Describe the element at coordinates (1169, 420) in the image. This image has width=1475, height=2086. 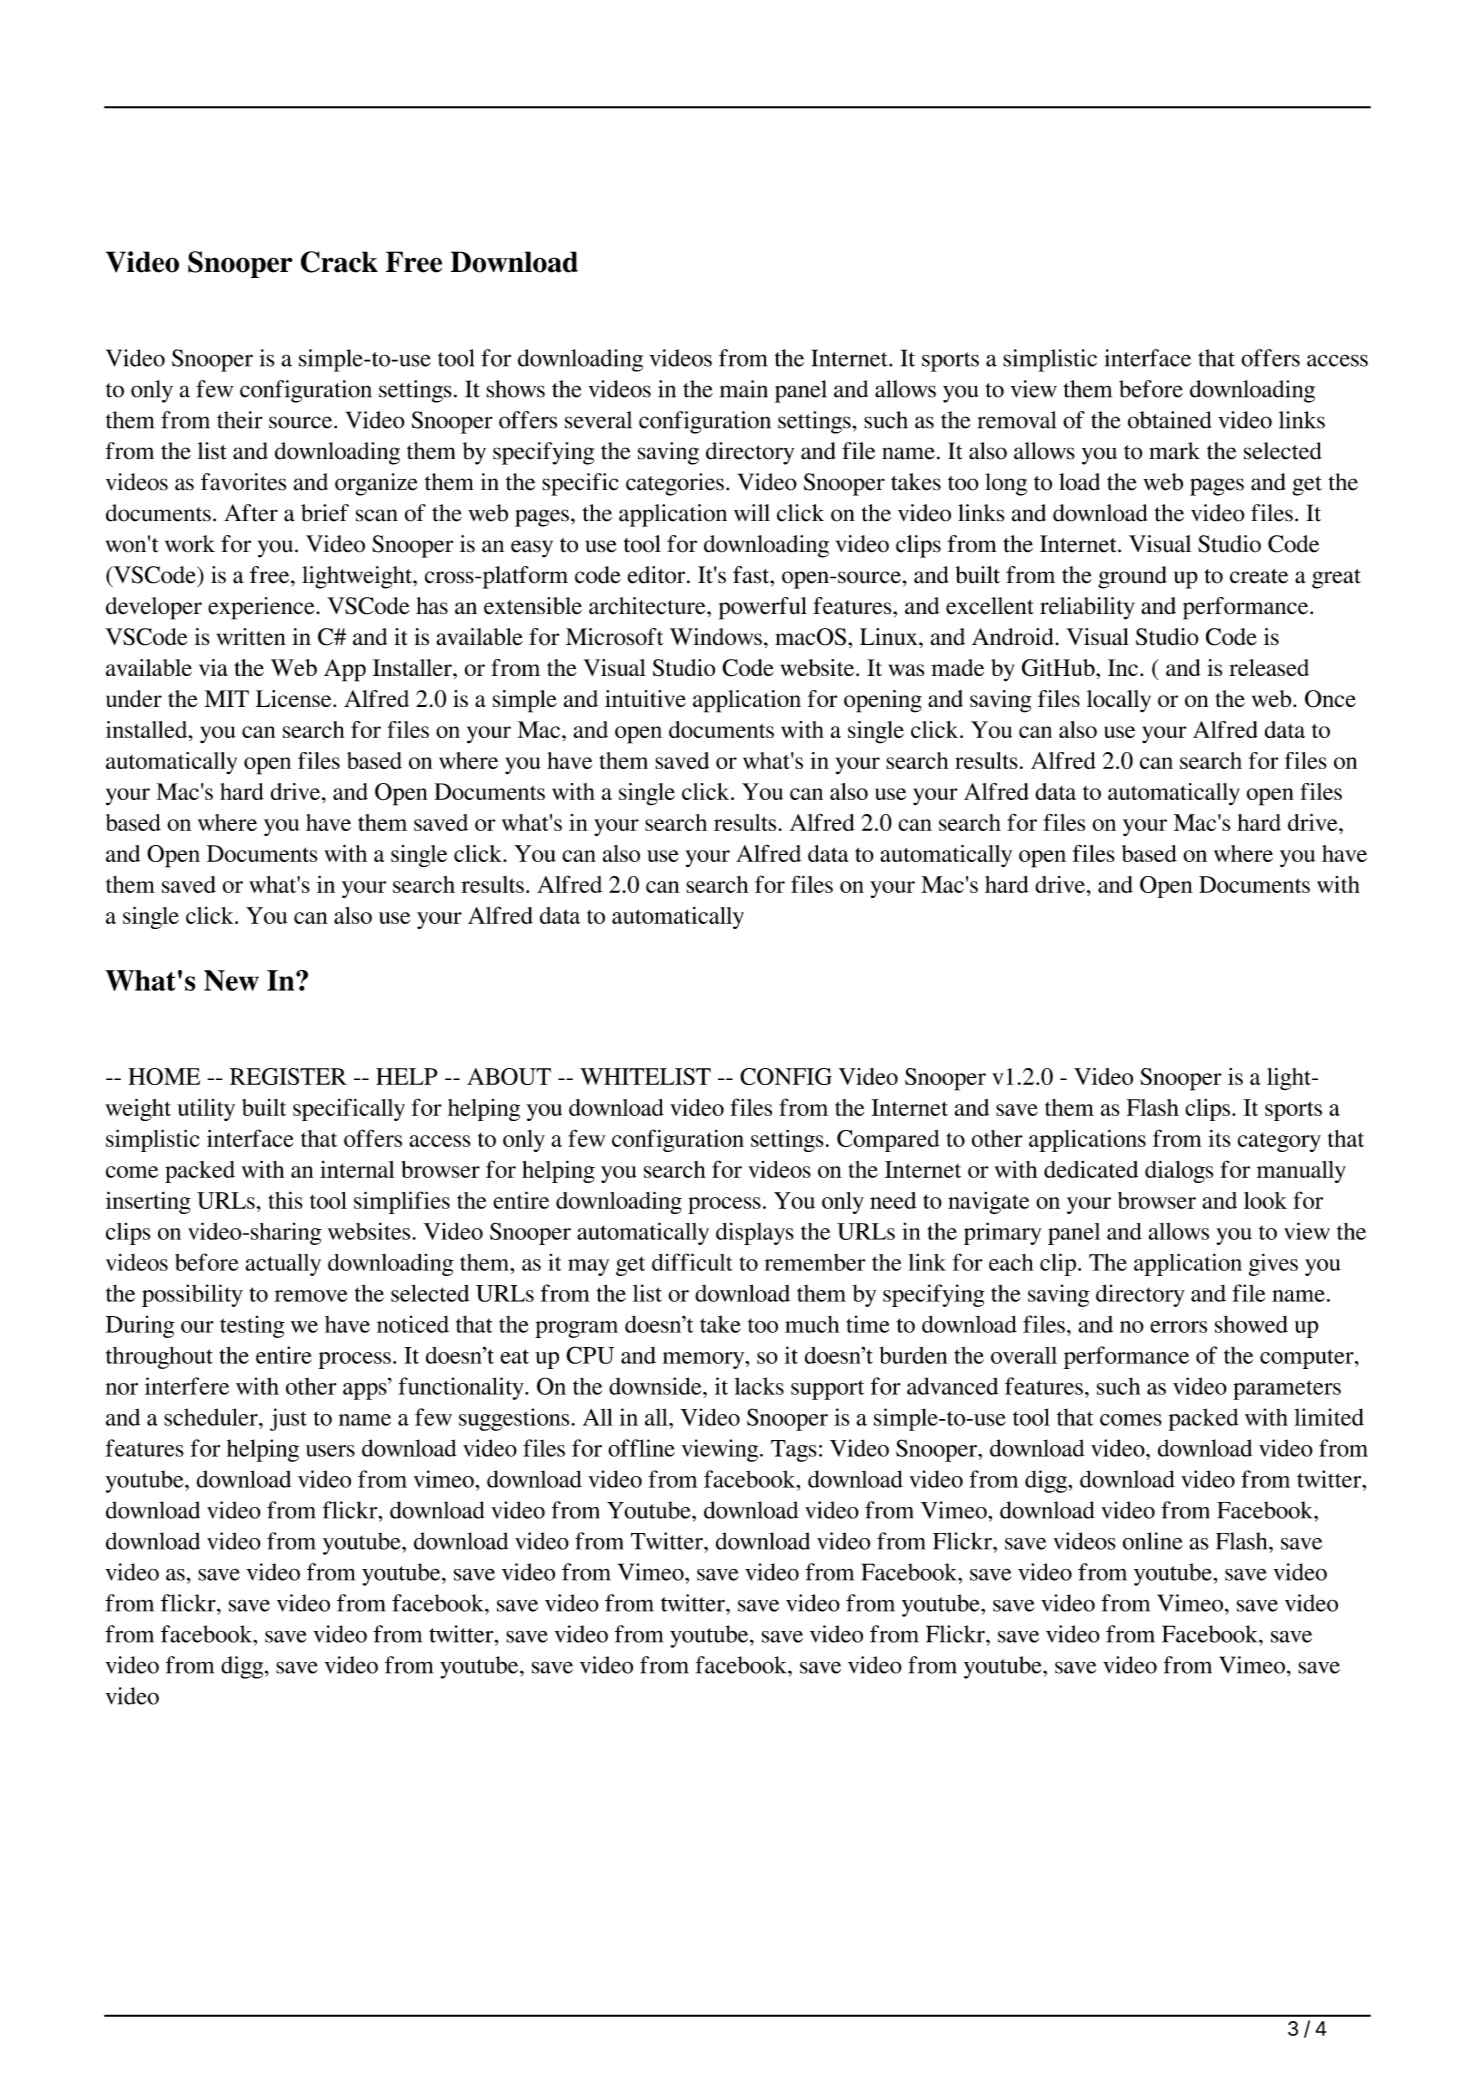
I see `obtained` at that location.
